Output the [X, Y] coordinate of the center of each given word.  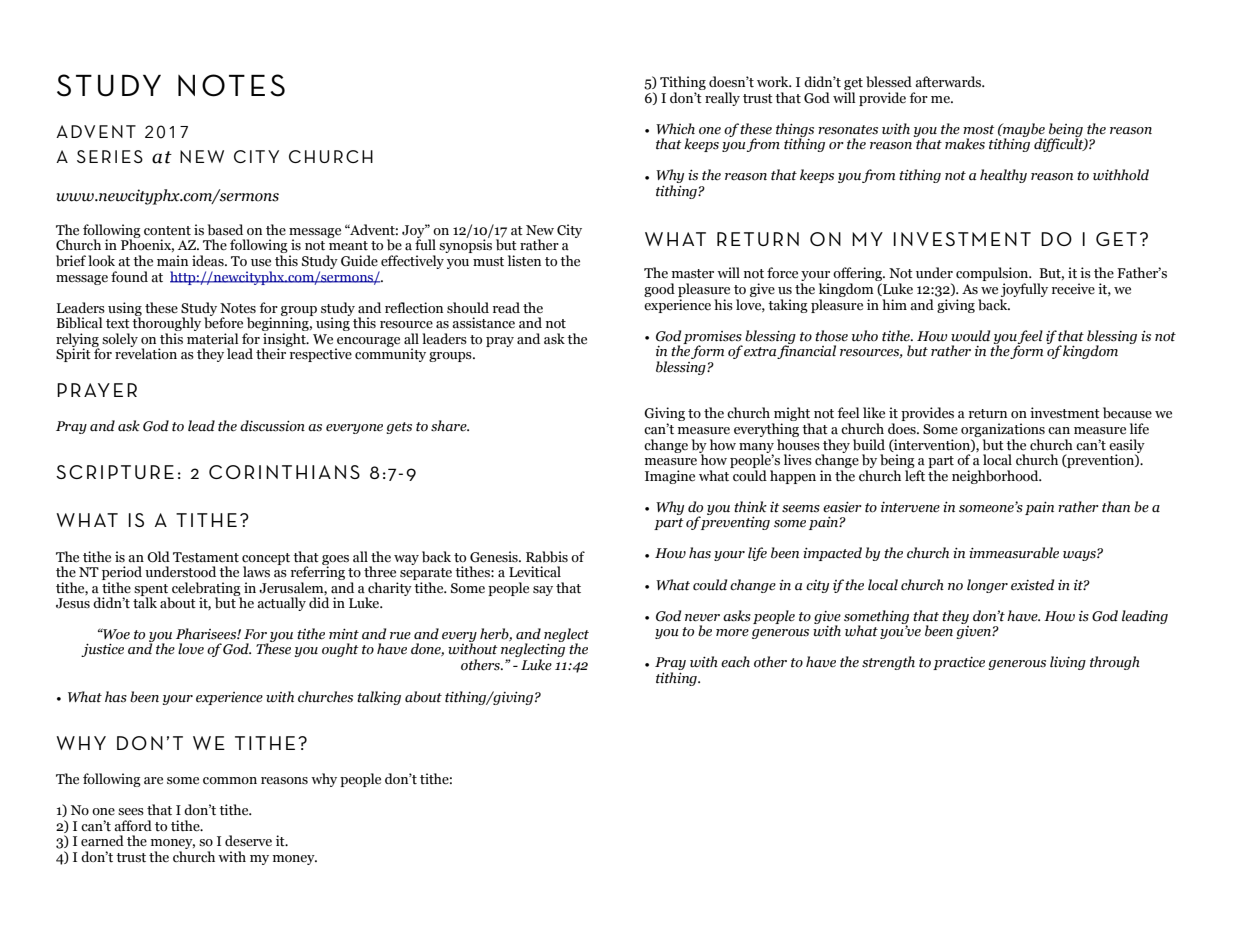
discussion [272, 426]
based [225, 230]
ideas [209, 261]
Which [675, 128]
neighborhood [996, 477]
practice [959, 663]
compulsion [993, 275]
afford [133, 825]
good [659, 290]
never [702, 618]
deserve [248, 841]
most [979, 130]
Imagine [670, 477]
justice [102, 650]
